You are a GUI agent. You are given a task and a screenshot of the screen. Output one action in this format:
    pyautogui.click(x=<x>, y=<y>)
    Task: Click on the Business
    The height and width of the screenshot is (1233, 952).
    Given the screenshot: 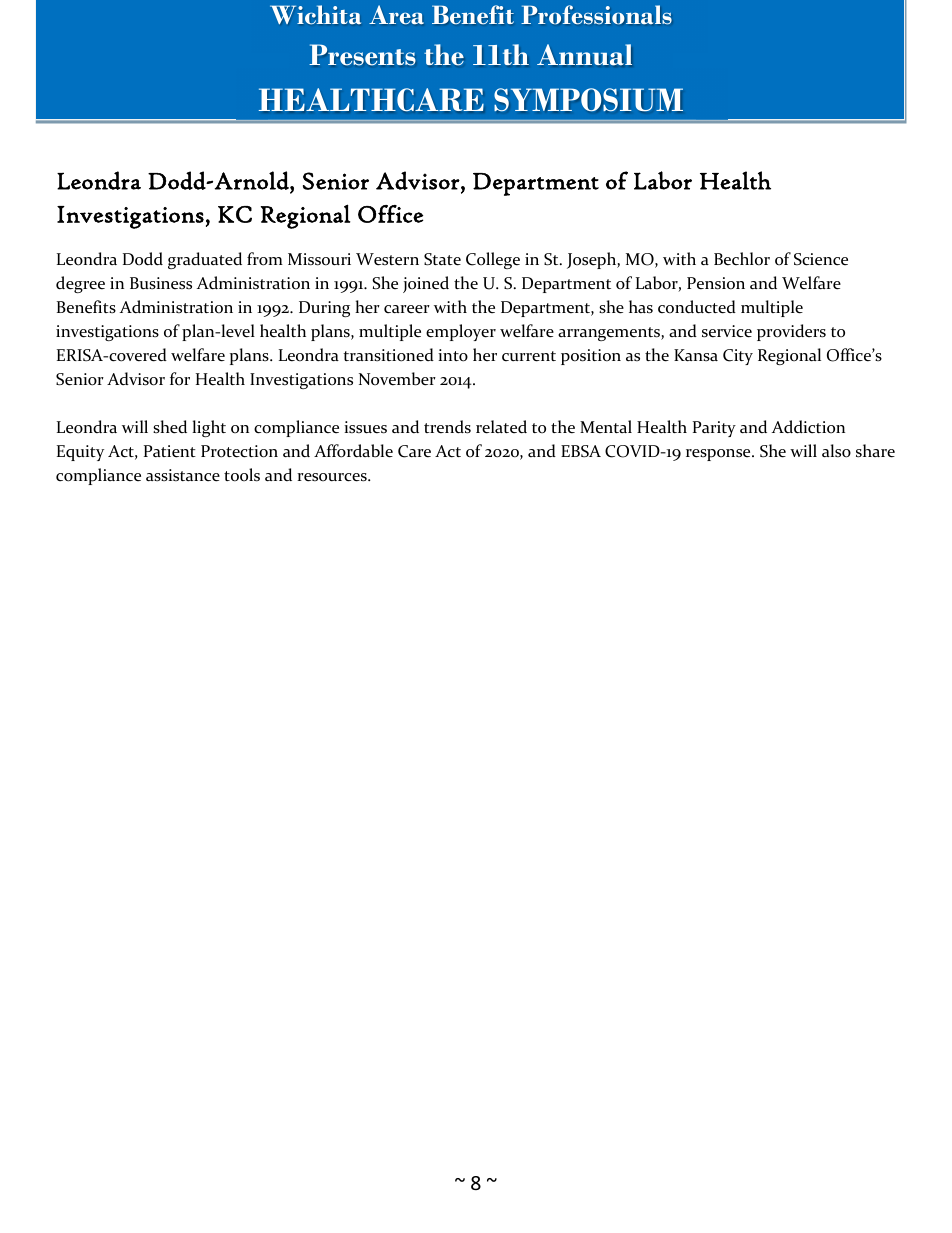 What is the action you would take?
    pyautogui.click(x=161, y=283)
